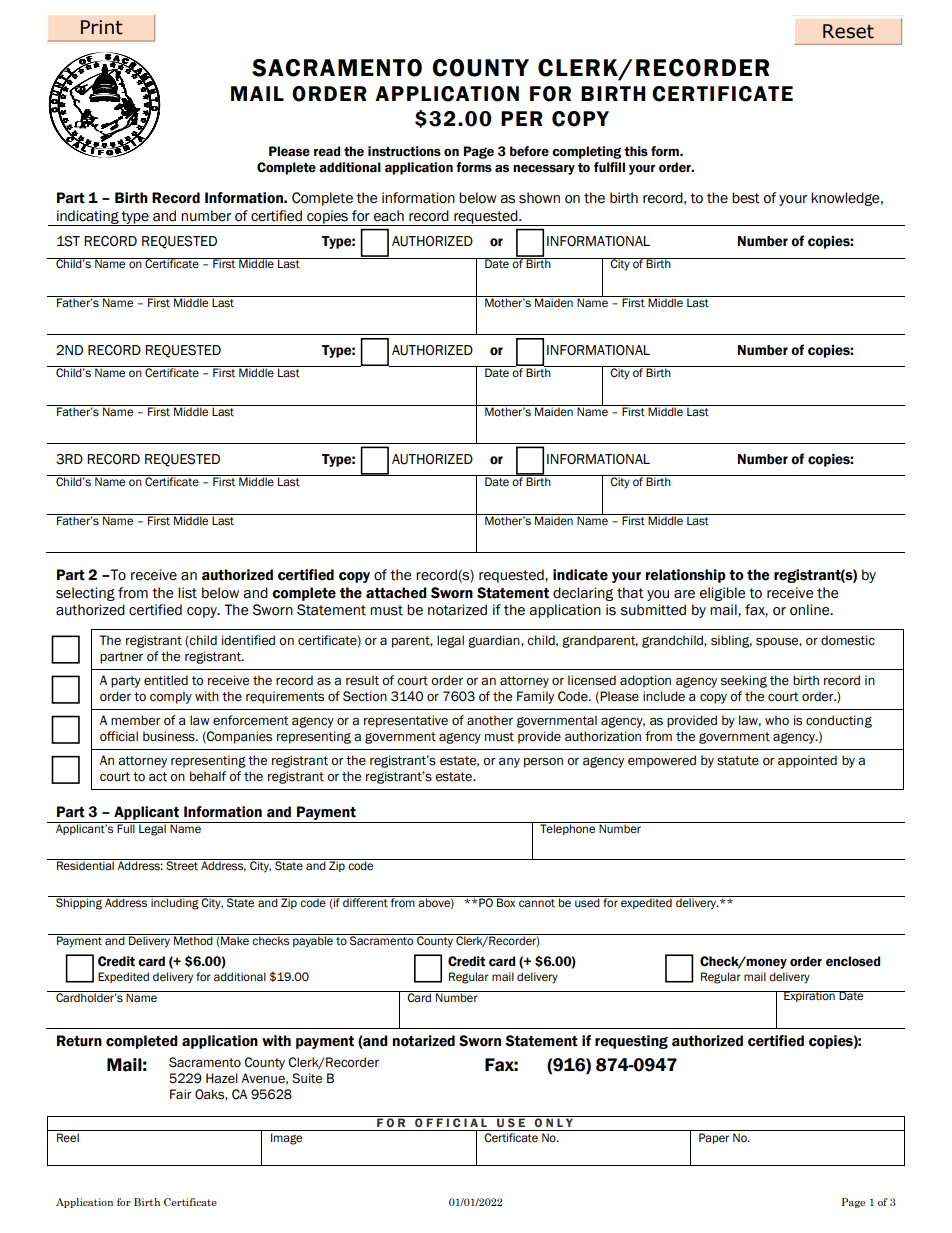 Image resolution: width=952 pixels, height=1233 pixels. I want to click on indicating, so click(88, 218).
